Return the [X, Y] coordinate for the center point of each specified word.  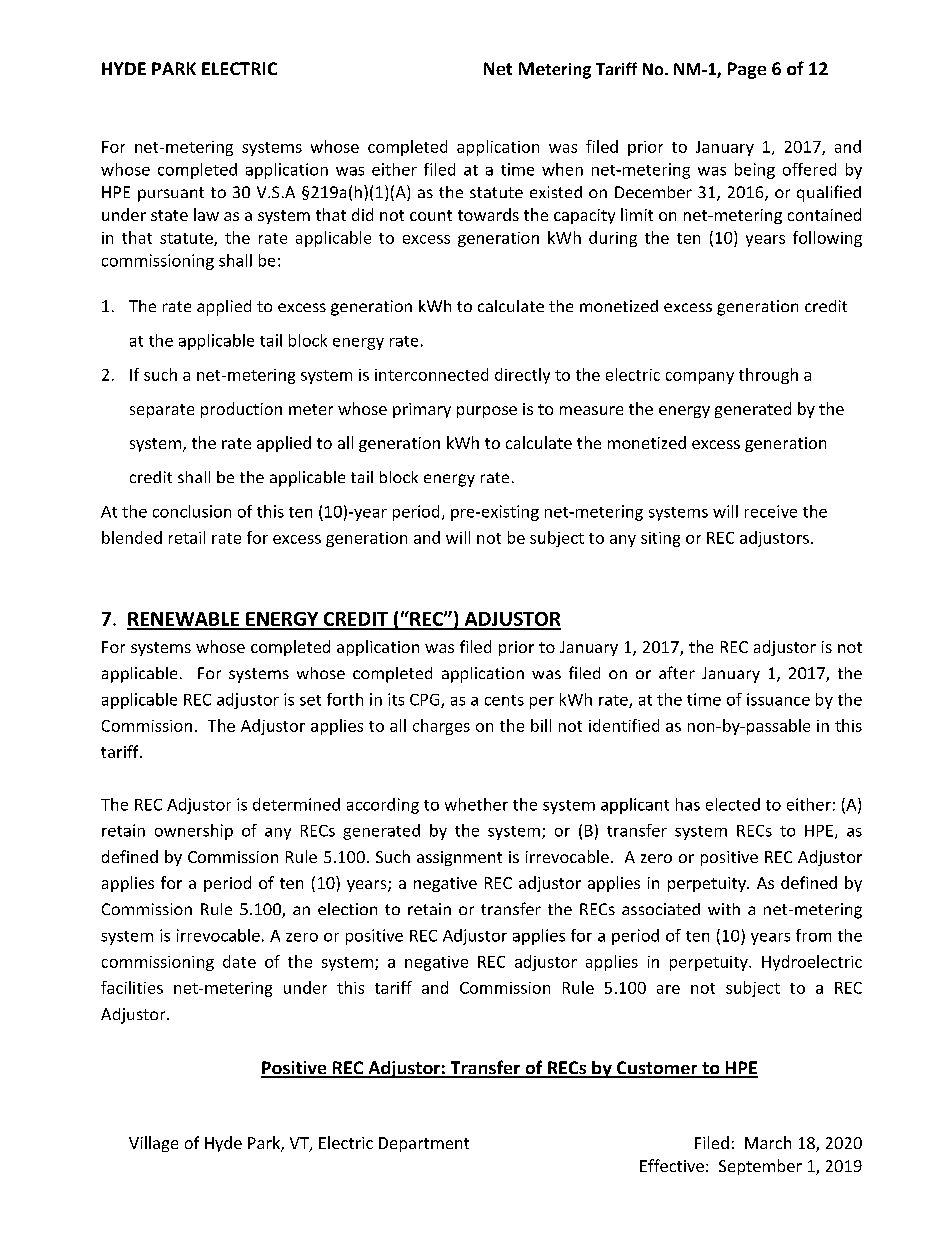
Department [424, 1144]
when [562, 169]
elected [733, 804]
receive [771, 511]
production [241, 410]
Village [153, 1144]
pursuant [171, 194]
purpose [487, 412]
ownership [194, 832]
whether [476, 804]
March [768, 1142]
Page [747, 70]
